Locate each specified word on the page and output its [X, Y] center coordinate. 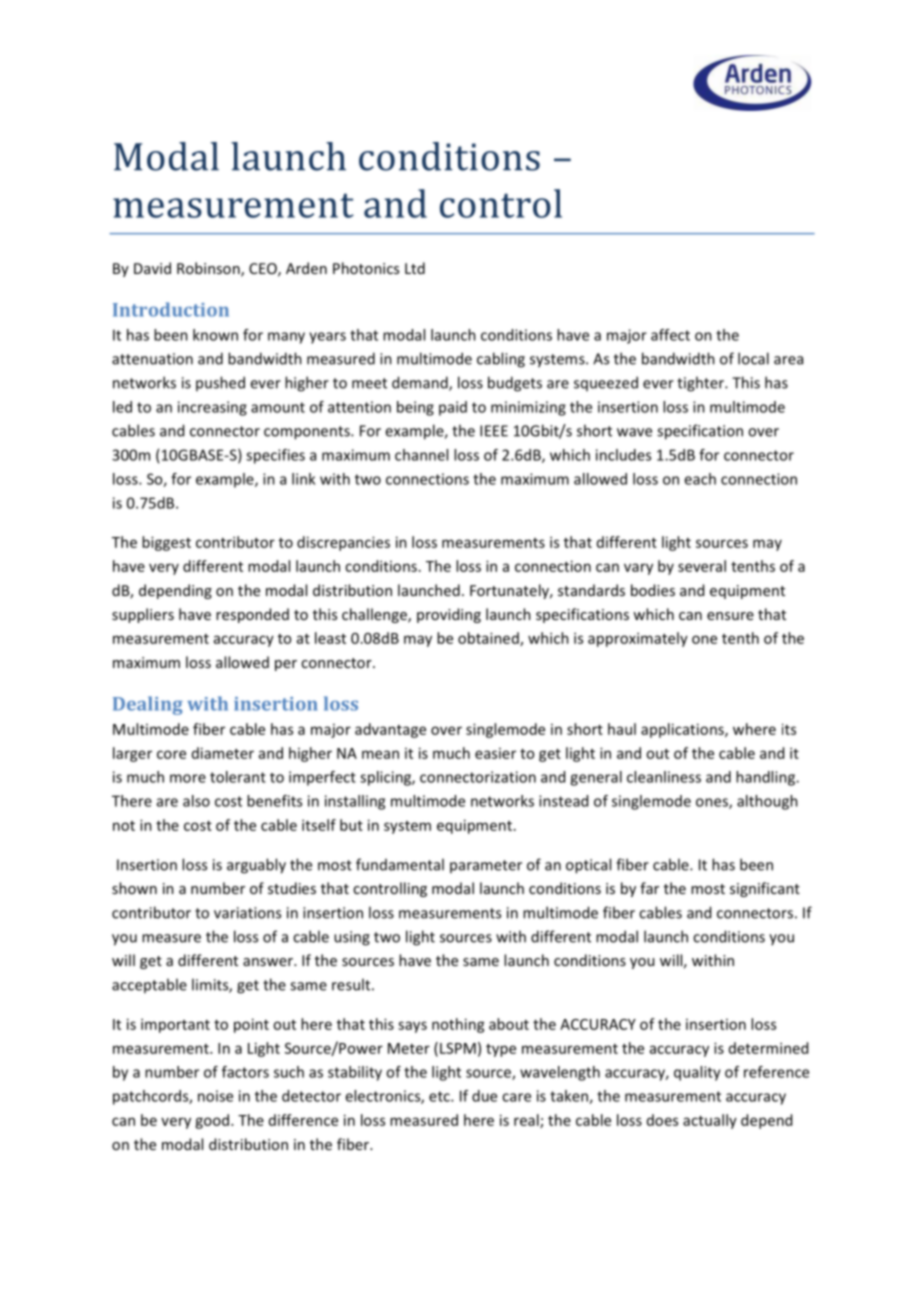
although [767, 802]
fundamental [400, 864]
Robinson [209, 269]
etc [440, 1096]
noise [215, 1096]
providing [449, 615]
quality [697, 1073]
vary [638, 569]
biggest [166, 543]
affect [670, 335]
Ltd [415, 268]
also [196, 801]
